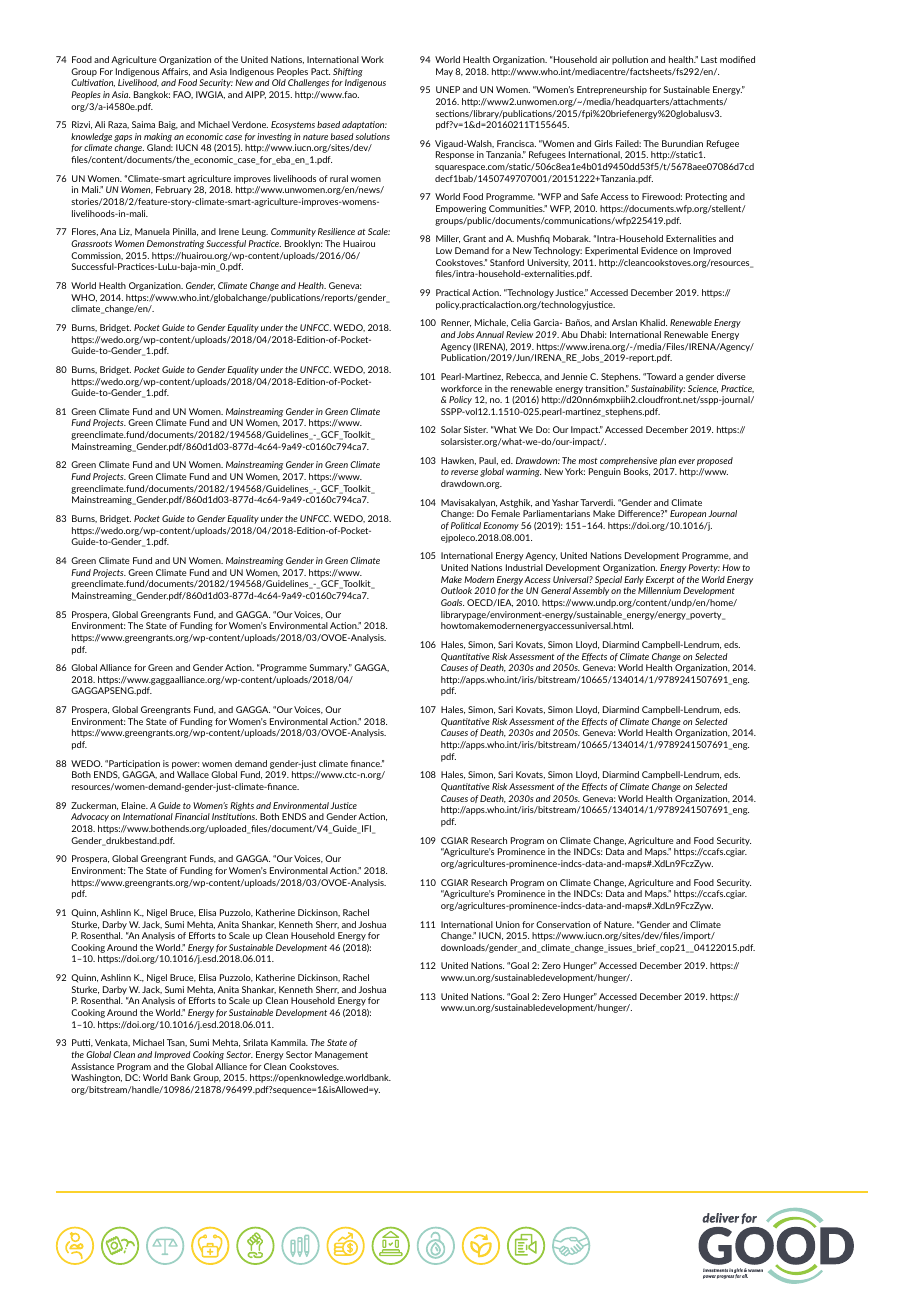  What do you see at coordinates (612, 90) in the document?
I see `Entrepreneurship` at bounding box center [612, 90].
